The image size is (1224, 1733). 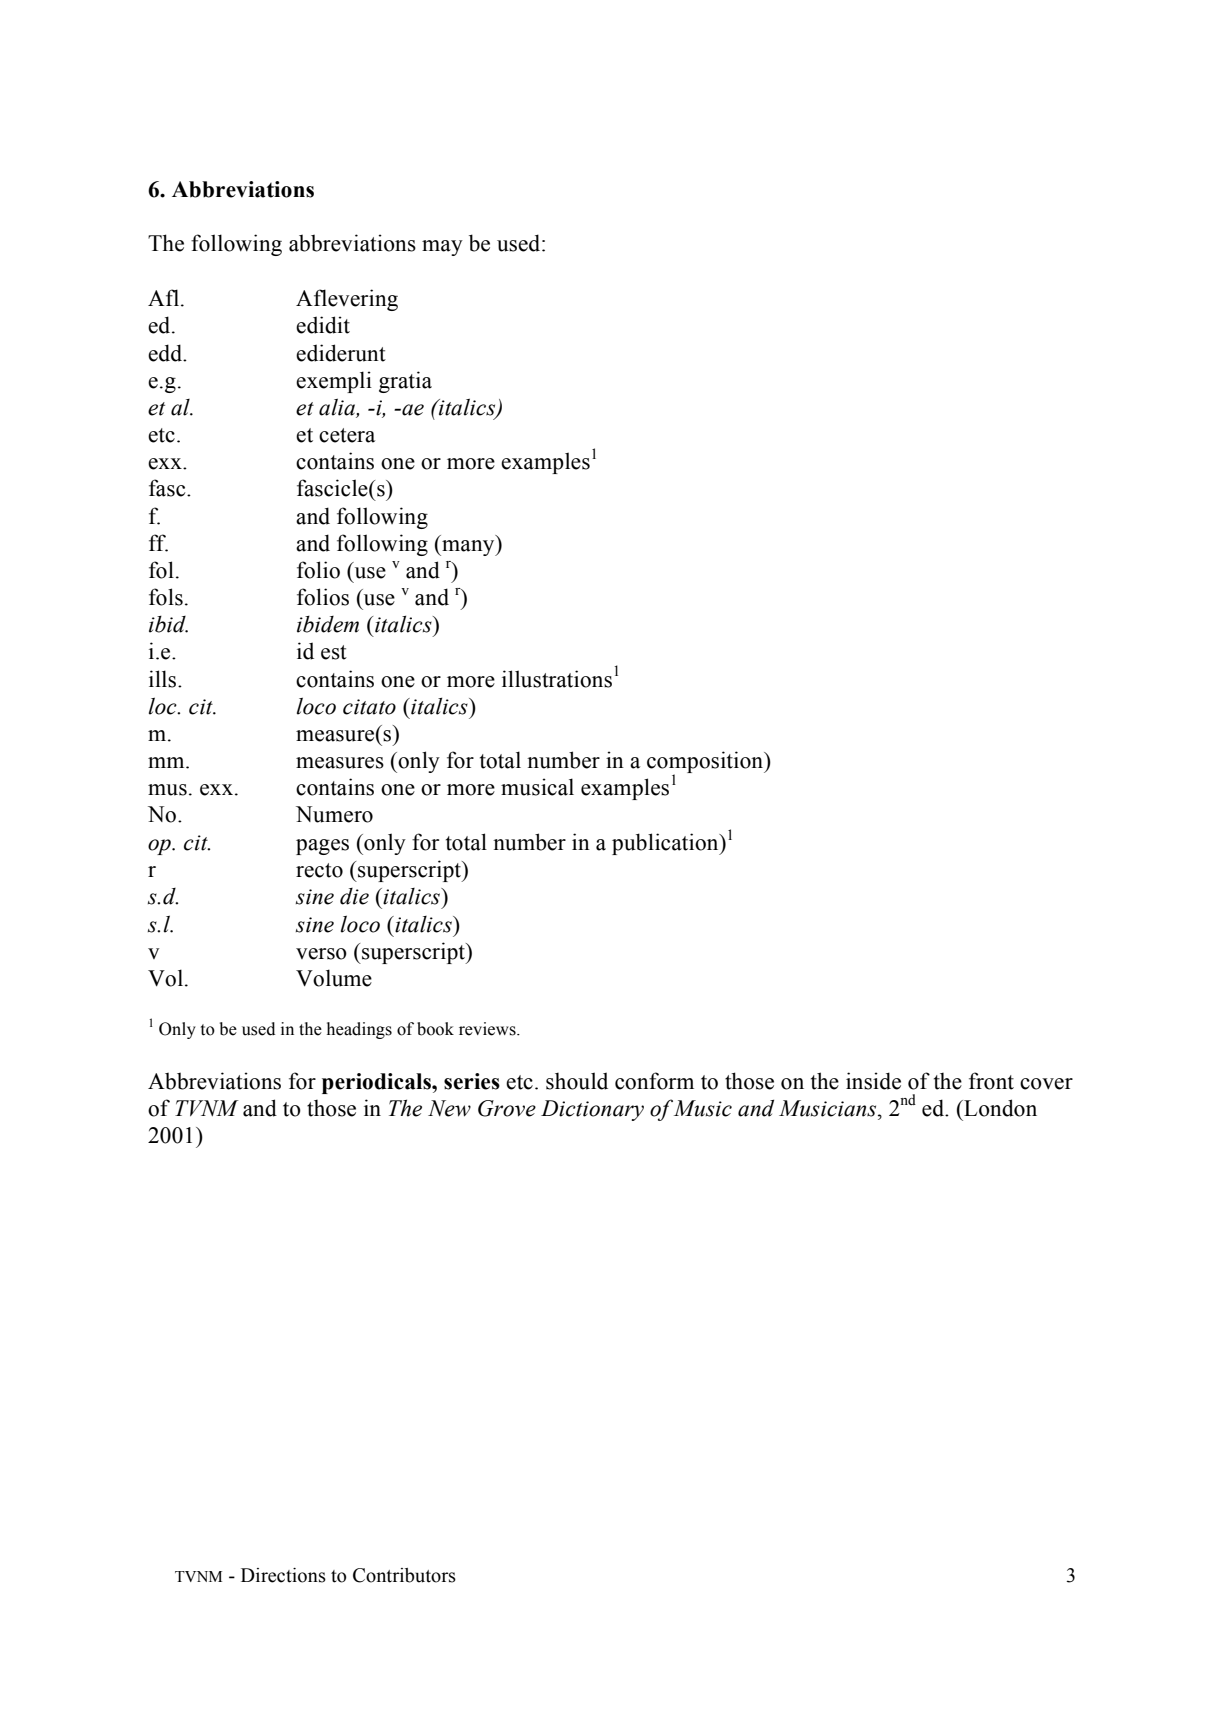 What do you see at coordinates (468, 548) in the image?
I see `many` at bounding box center [468, 548].
